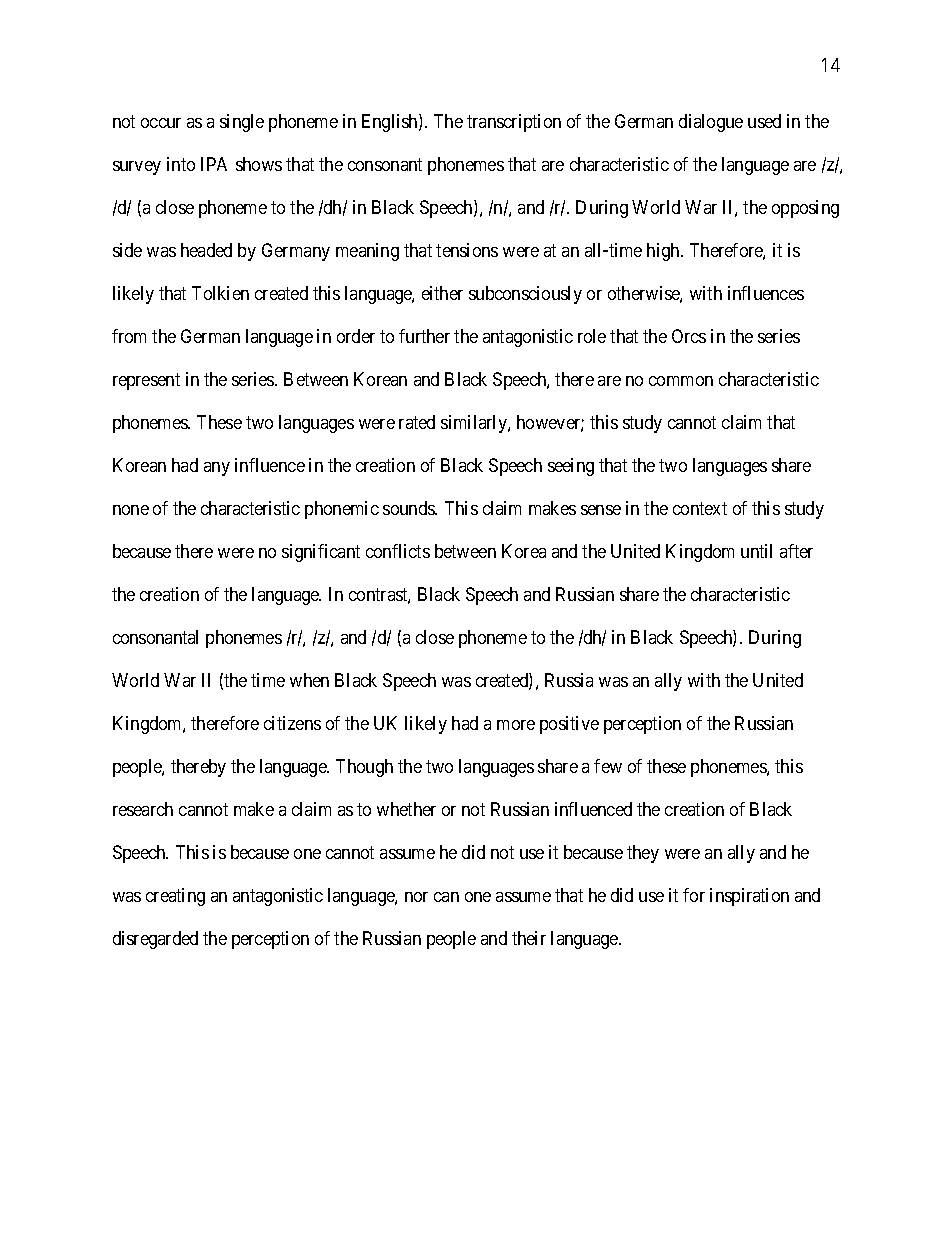  I want to click on transcription, so click(514, 123).
